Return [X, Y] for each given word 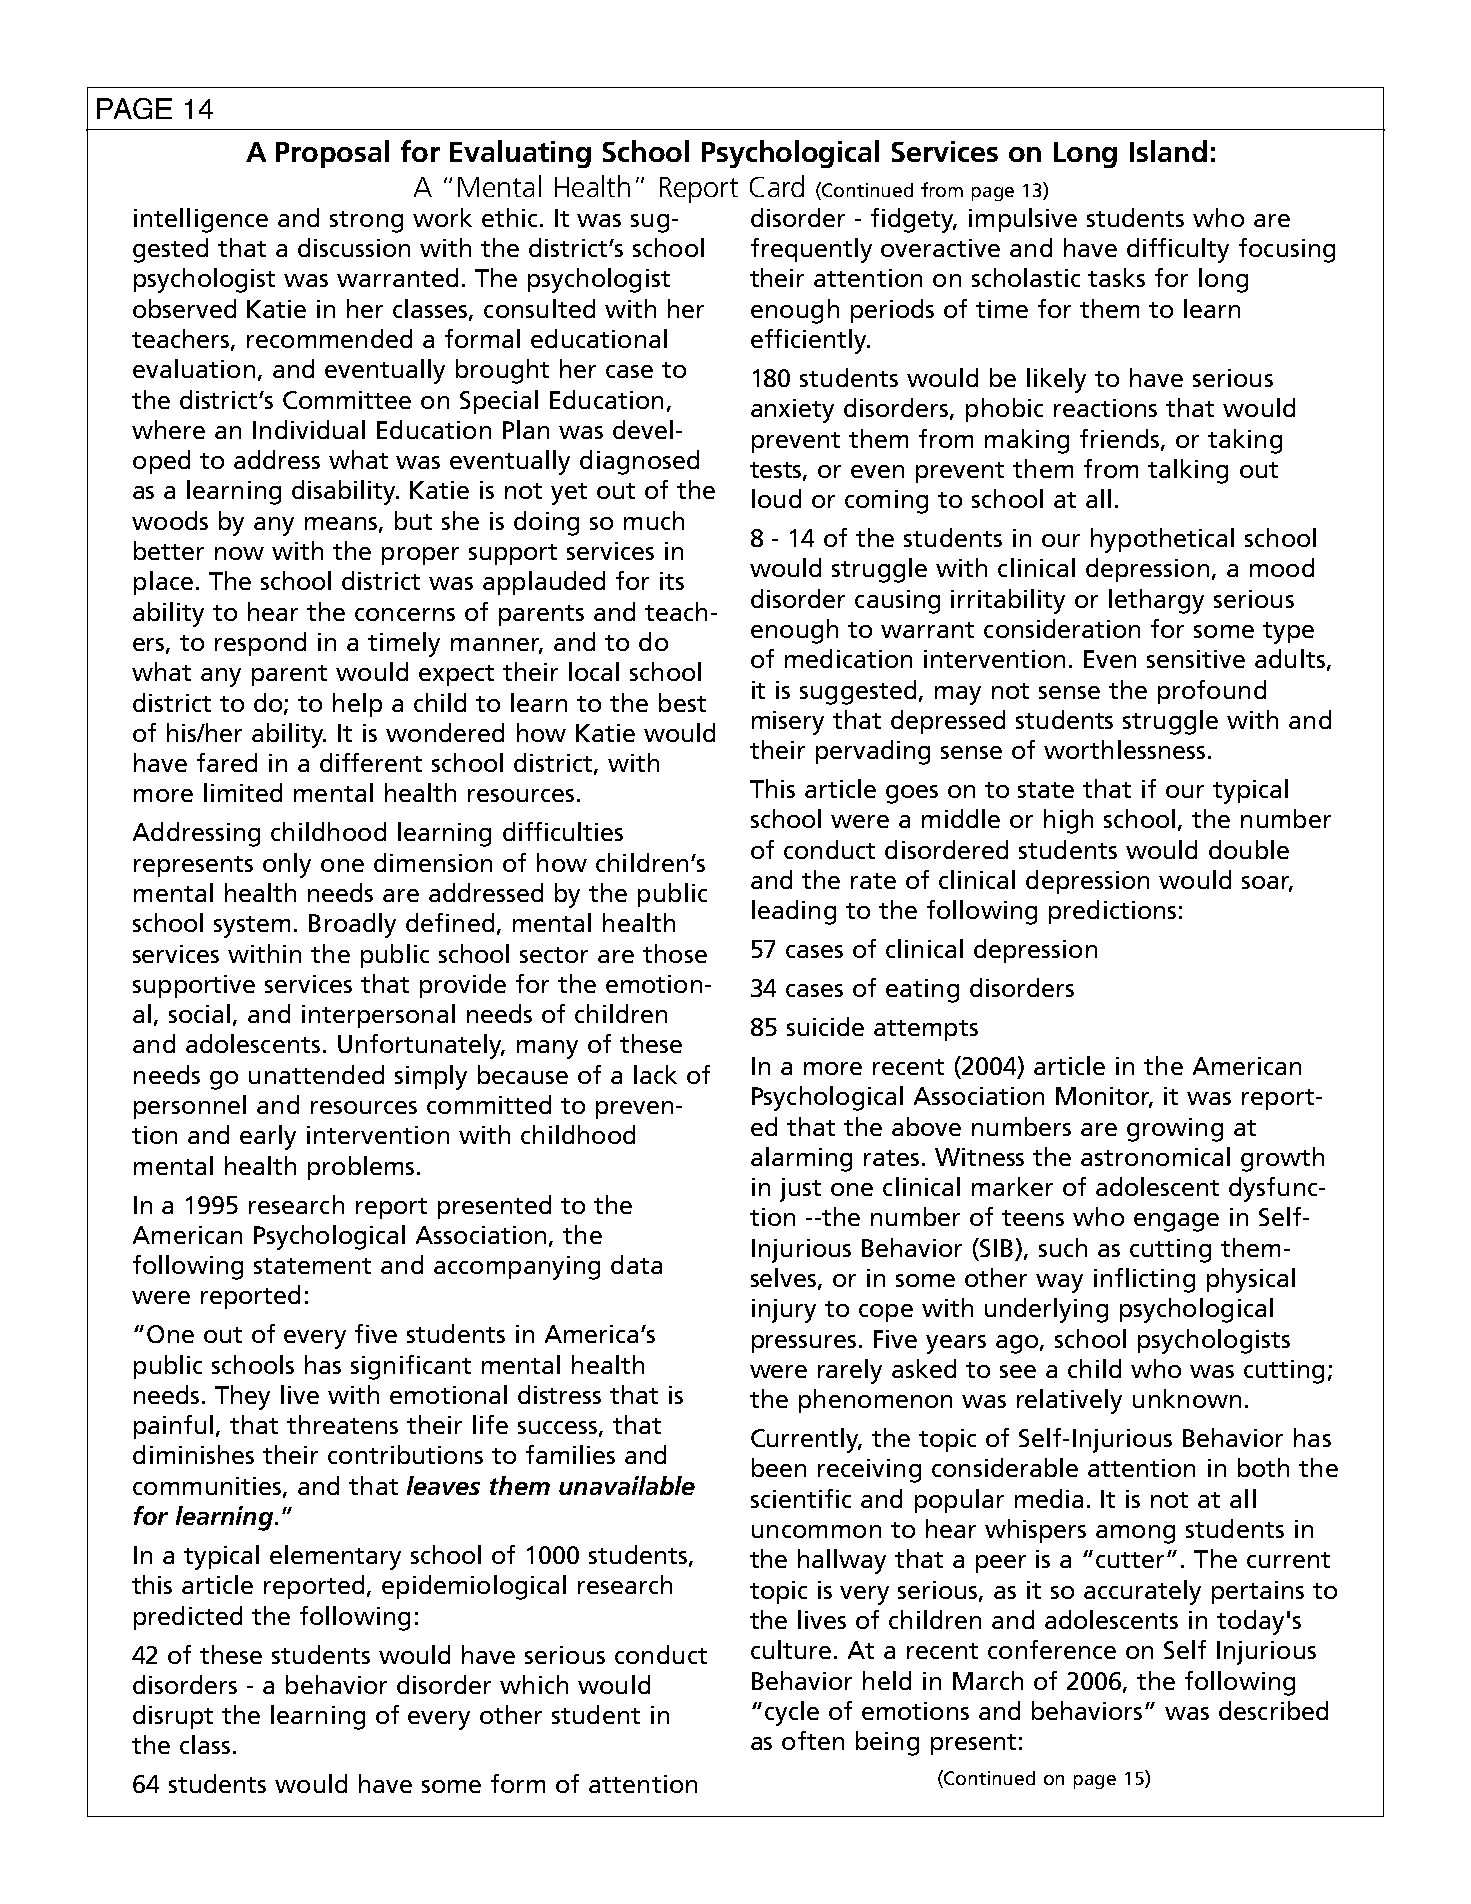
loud [776, 498]
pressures [806, 1344]
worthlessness [1124, 749]
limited [243, 792]
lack [655, 1074]
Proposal [332, 154]
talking [1188, 471]
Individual [309, 429]
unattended [316, 1074]
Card [777, 186]
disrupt [173, 1717]
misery [788, 723]
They [242, 1397]
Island [1168, 151]
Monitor [1104, 1097]
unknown [1187, 1398]
